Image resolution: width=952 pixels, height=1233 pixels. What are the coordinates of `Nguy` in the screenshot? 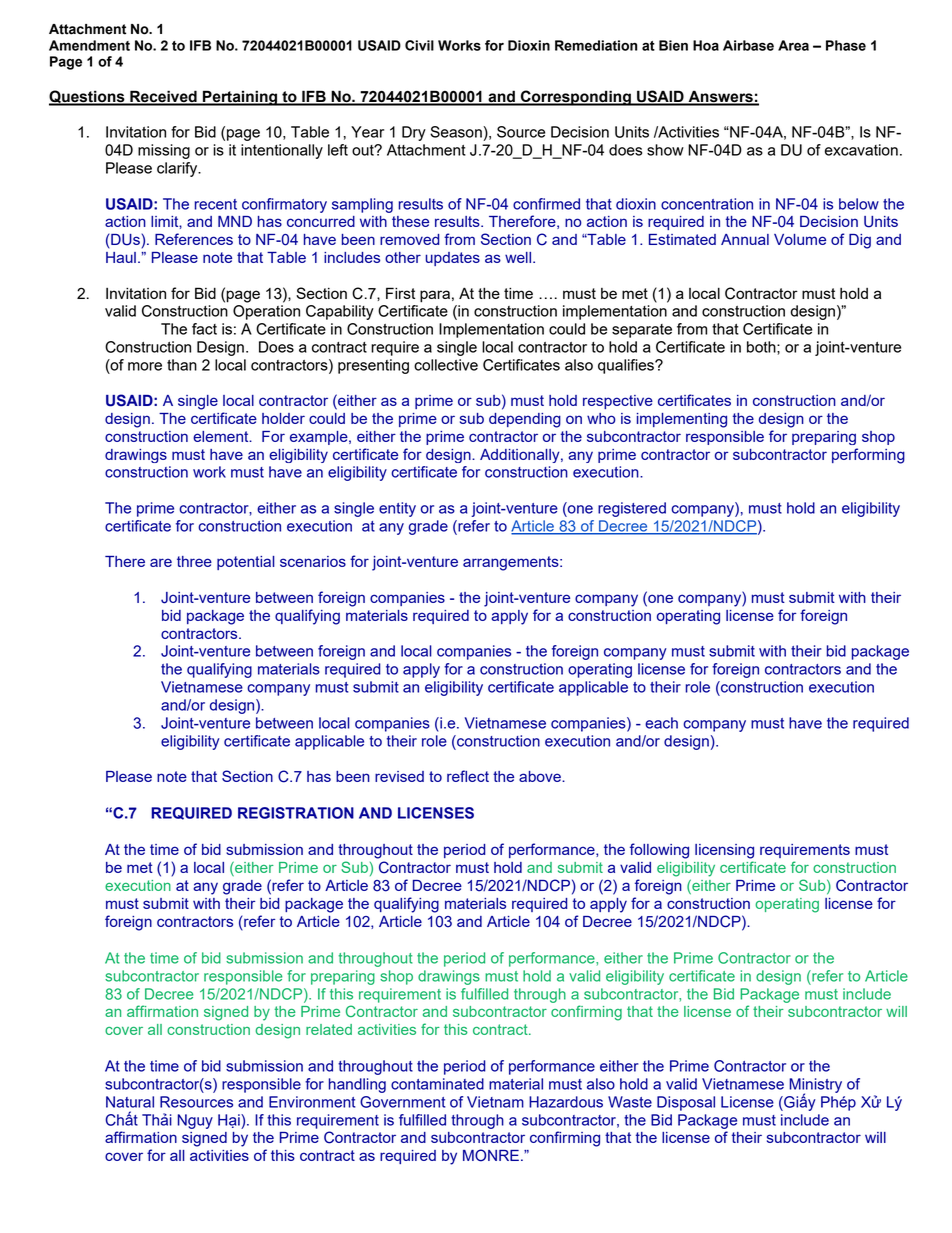 It's located at (195, 1121).
